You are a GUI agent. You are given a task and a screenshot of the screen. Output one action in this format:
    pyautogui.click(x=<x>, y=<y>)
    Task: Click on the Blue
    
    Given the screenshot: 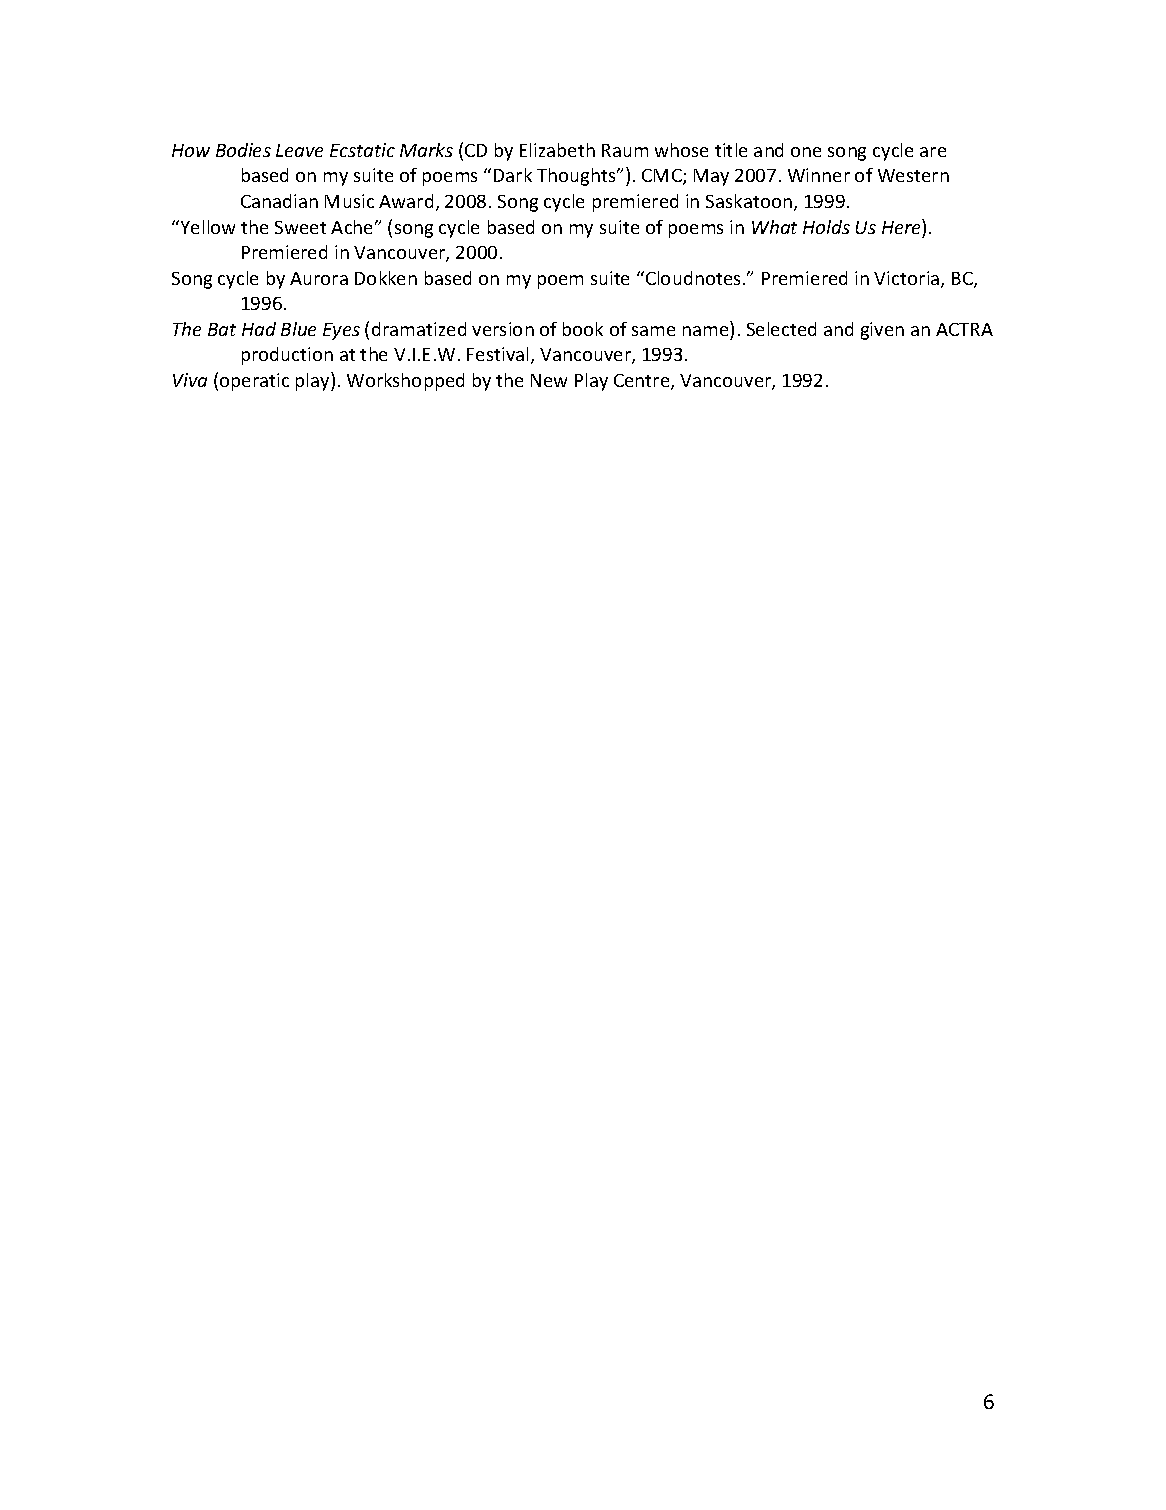 What is the action you would take?
    pyautogui.click(x=298, y=329)
